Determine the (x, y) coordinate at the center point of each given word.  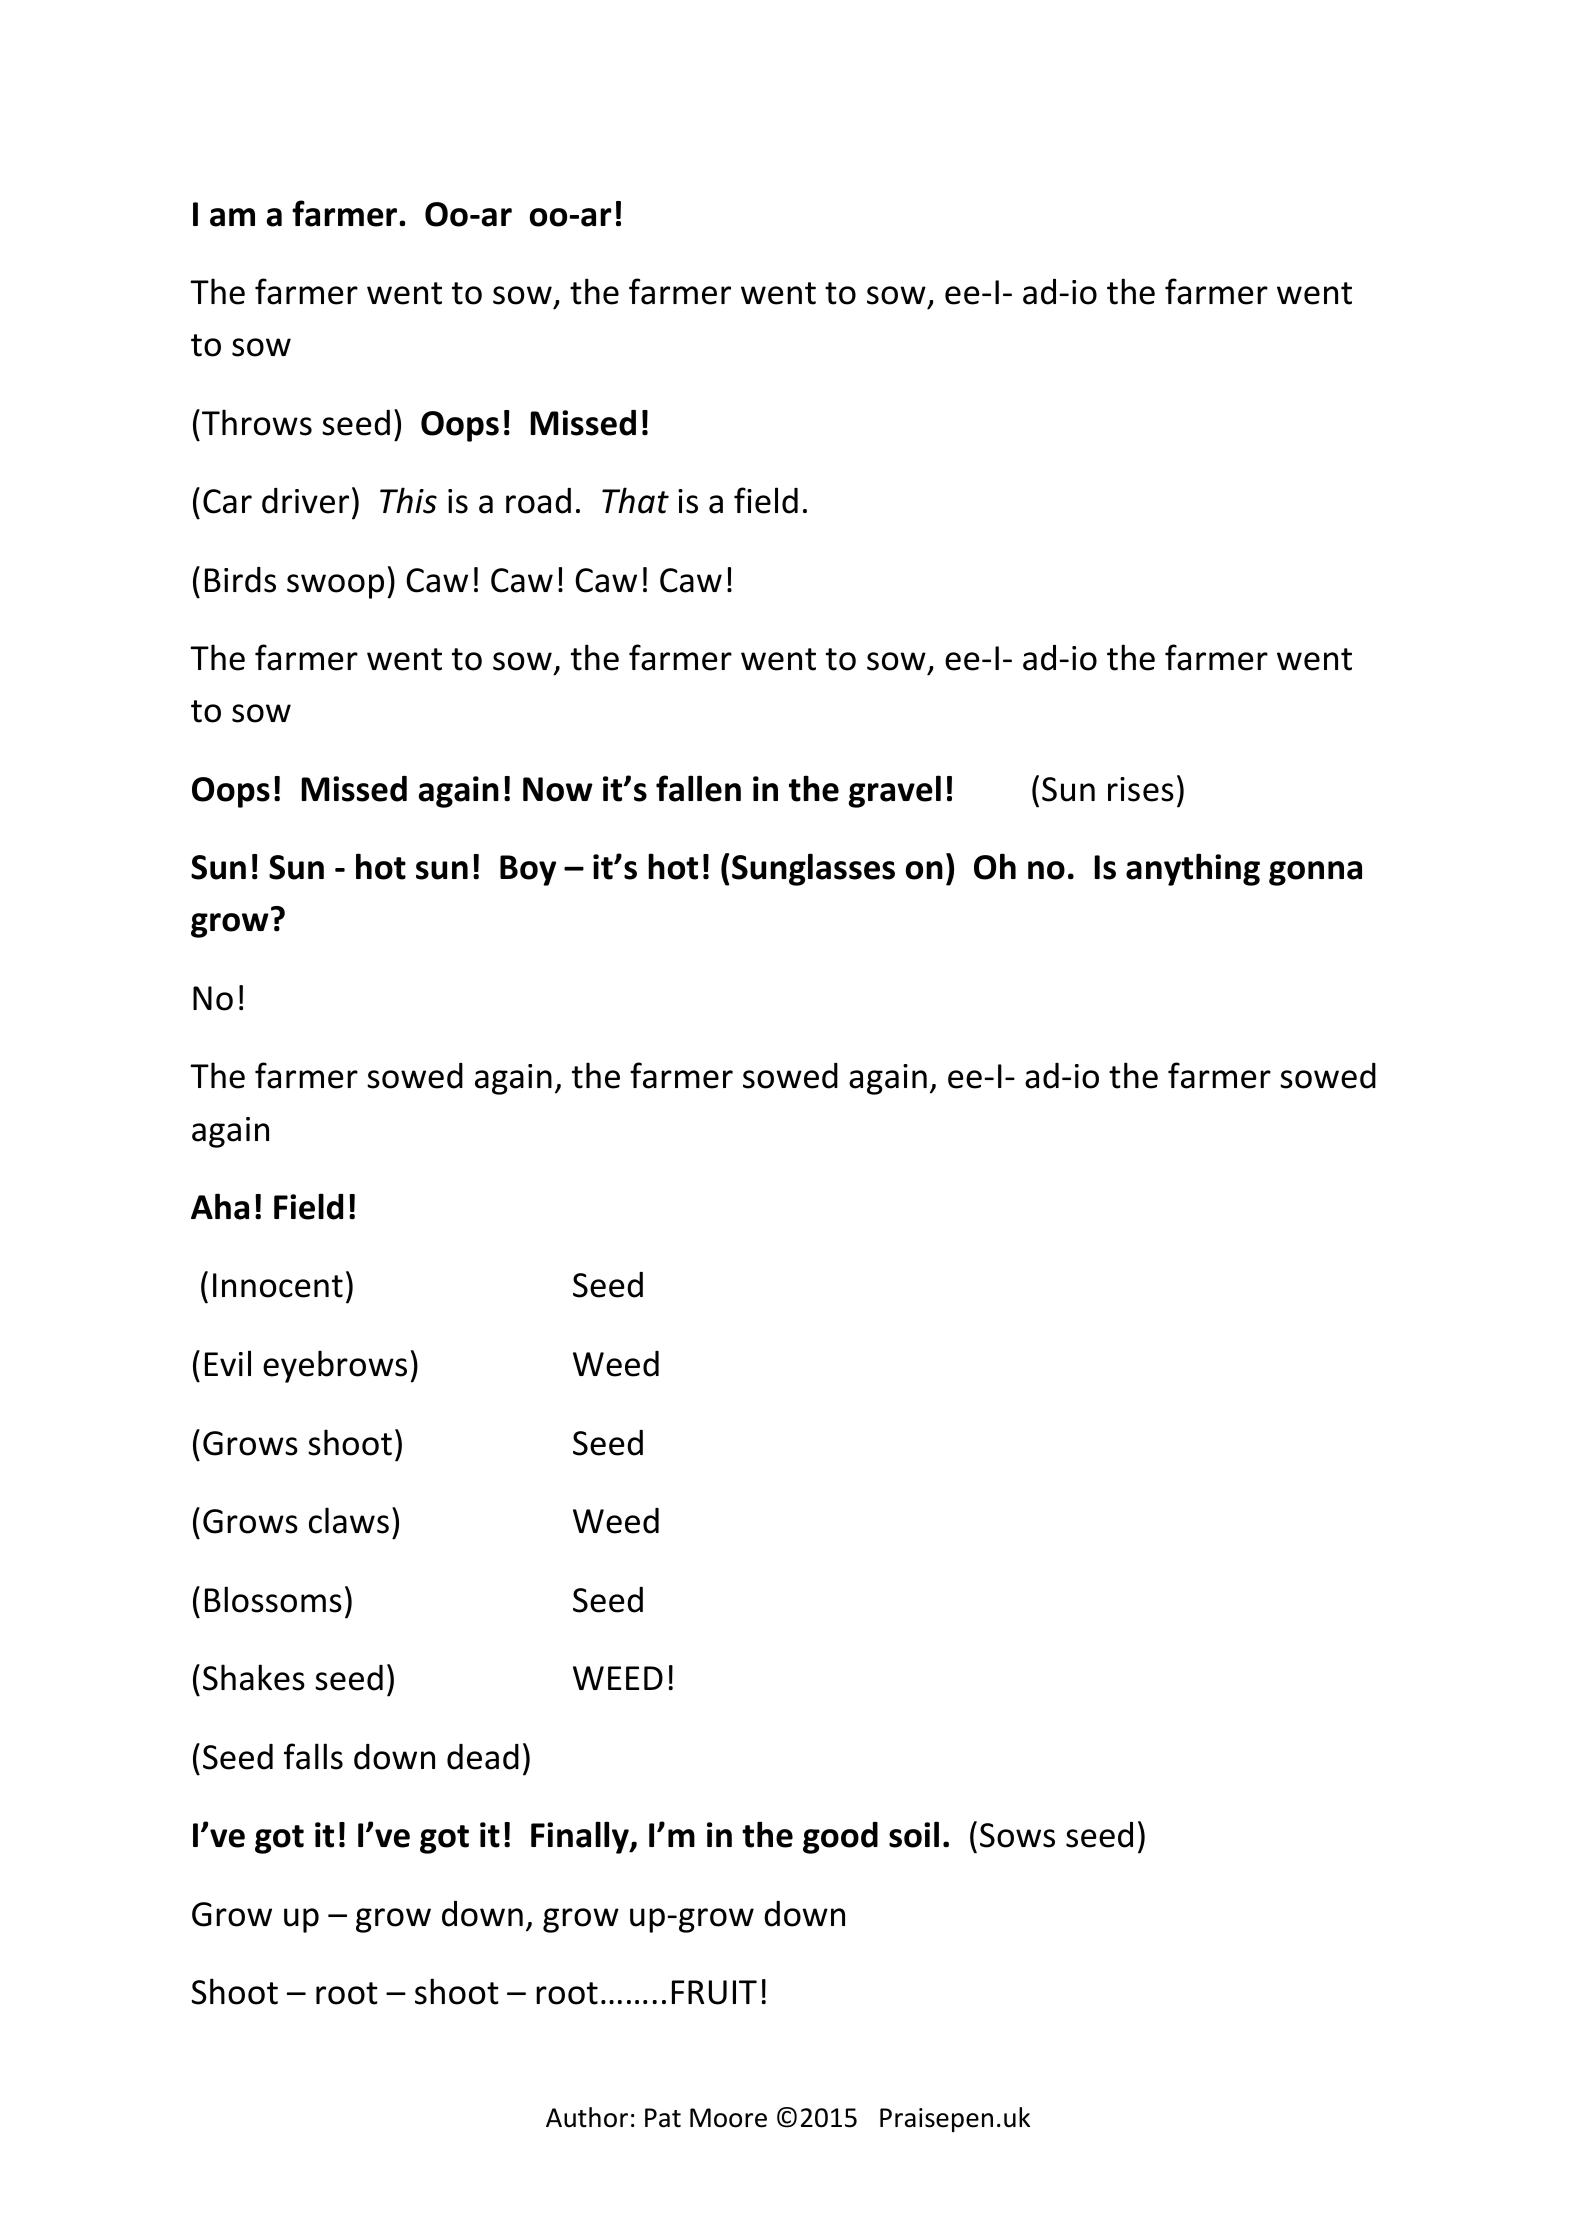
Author (587, 2117)
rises (1141, 789)
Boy (528, 870)
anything (1193, 869)
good (840, 1838)
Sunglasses (813, 869)
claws (349, 1520)
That (635, 500)
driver (305, 501)
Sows (1017, 1835)
